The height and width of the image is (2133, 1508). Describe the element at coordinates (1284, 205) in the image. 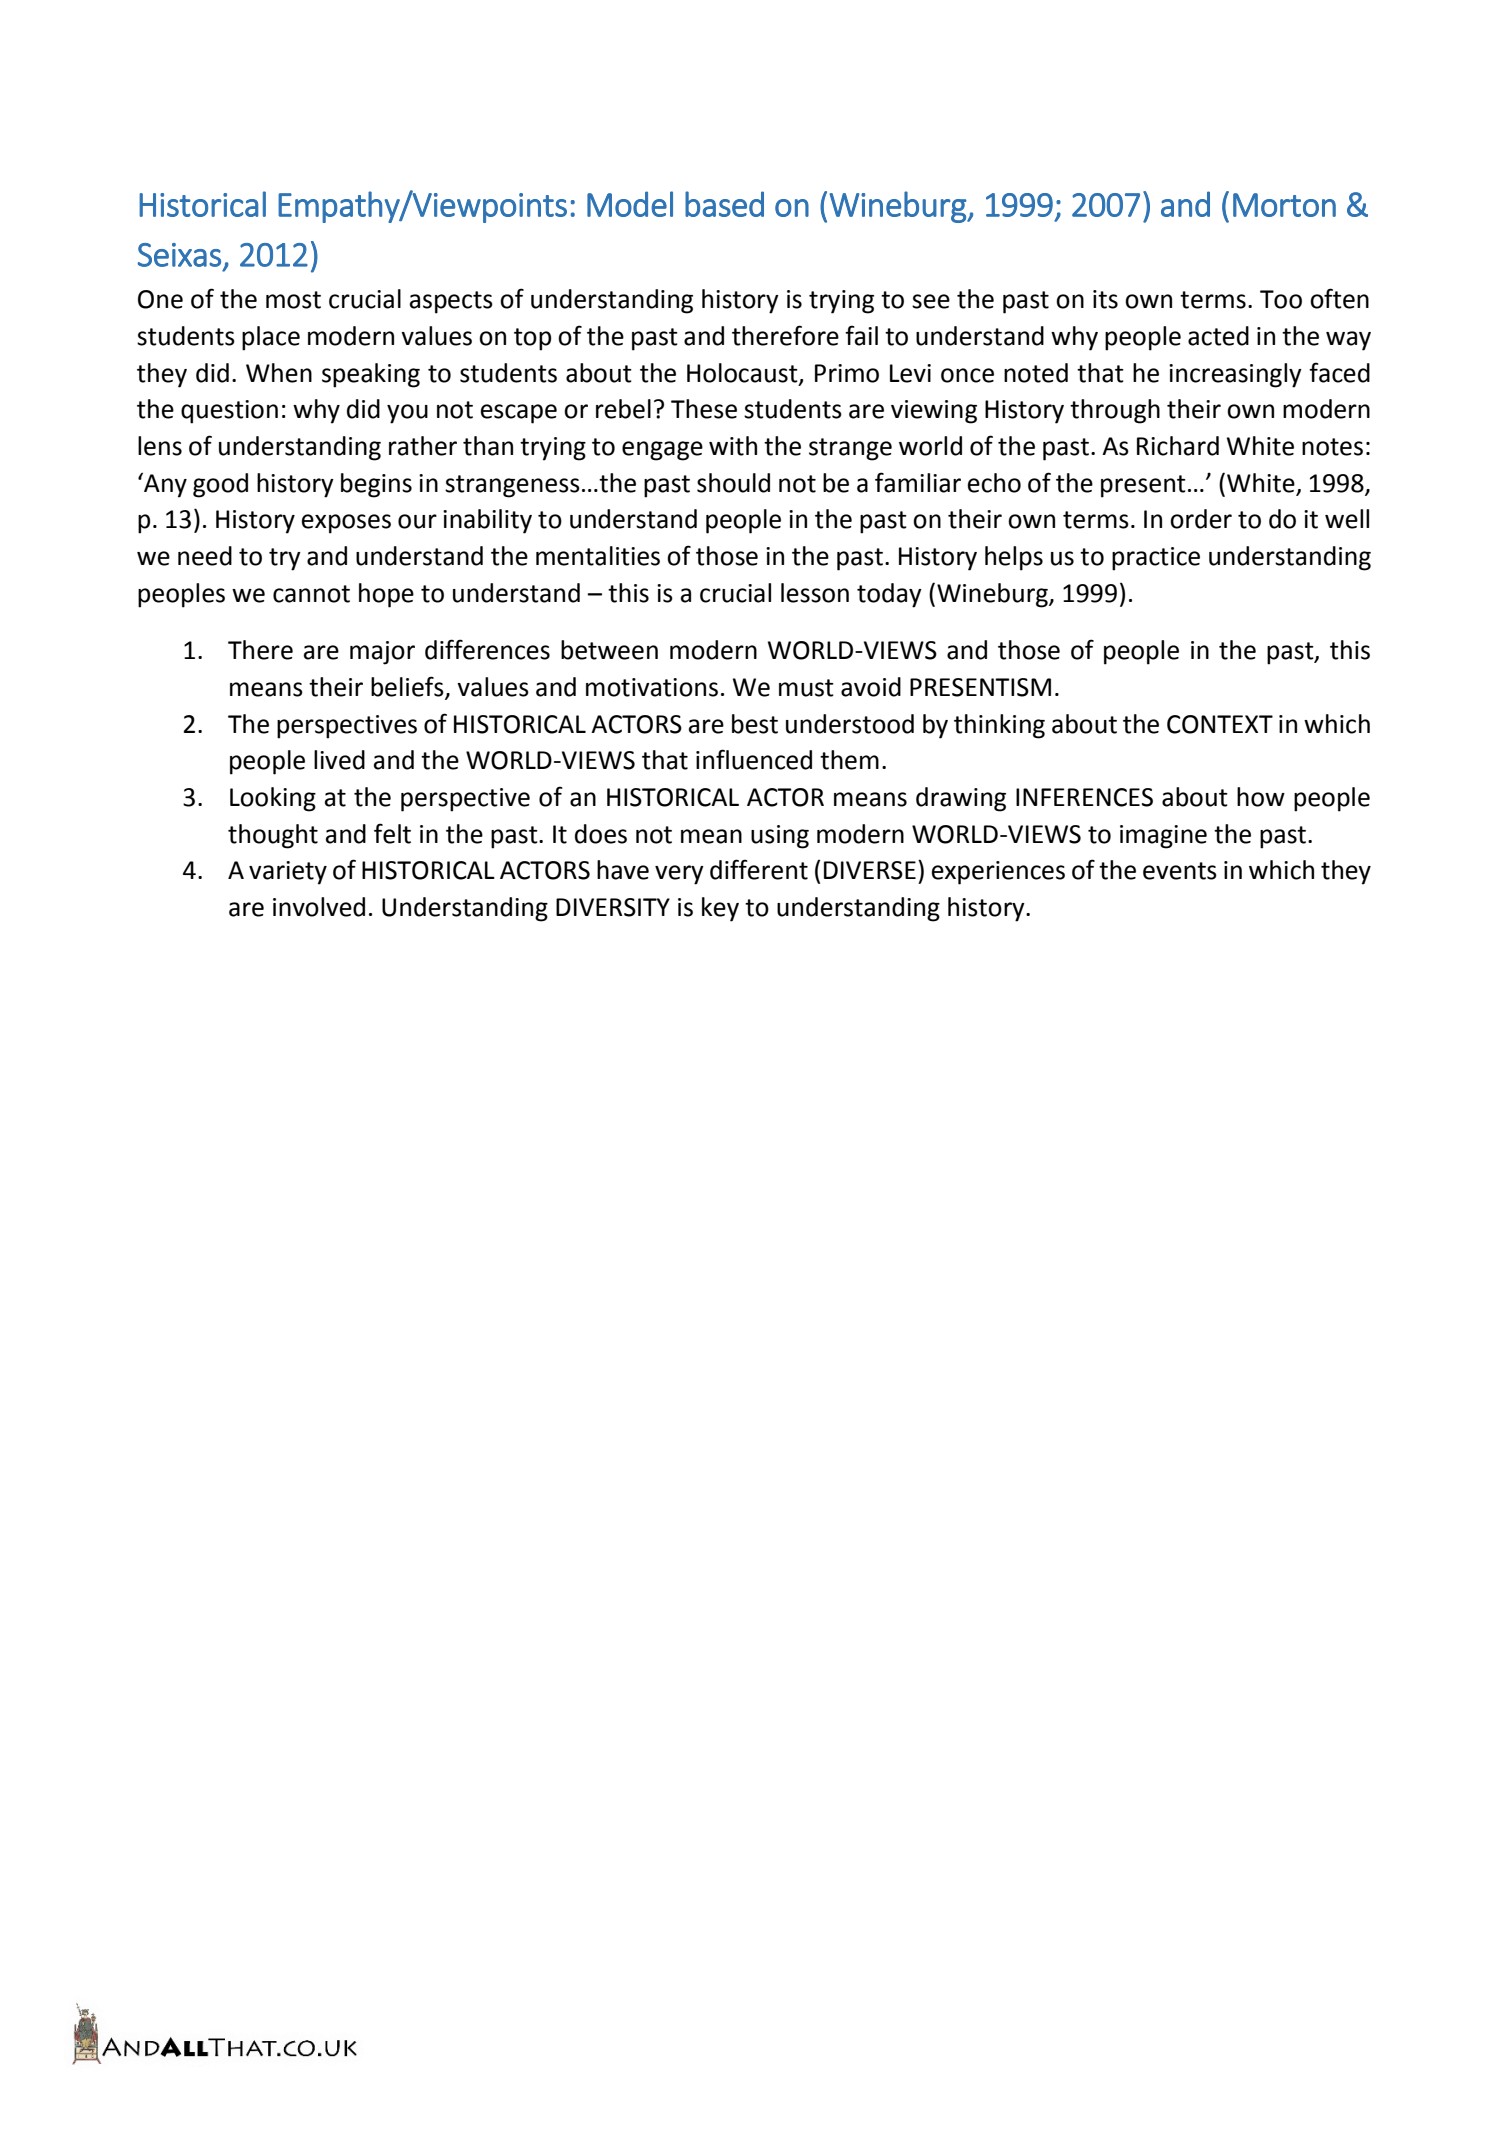

I see `Morton` at that location.
